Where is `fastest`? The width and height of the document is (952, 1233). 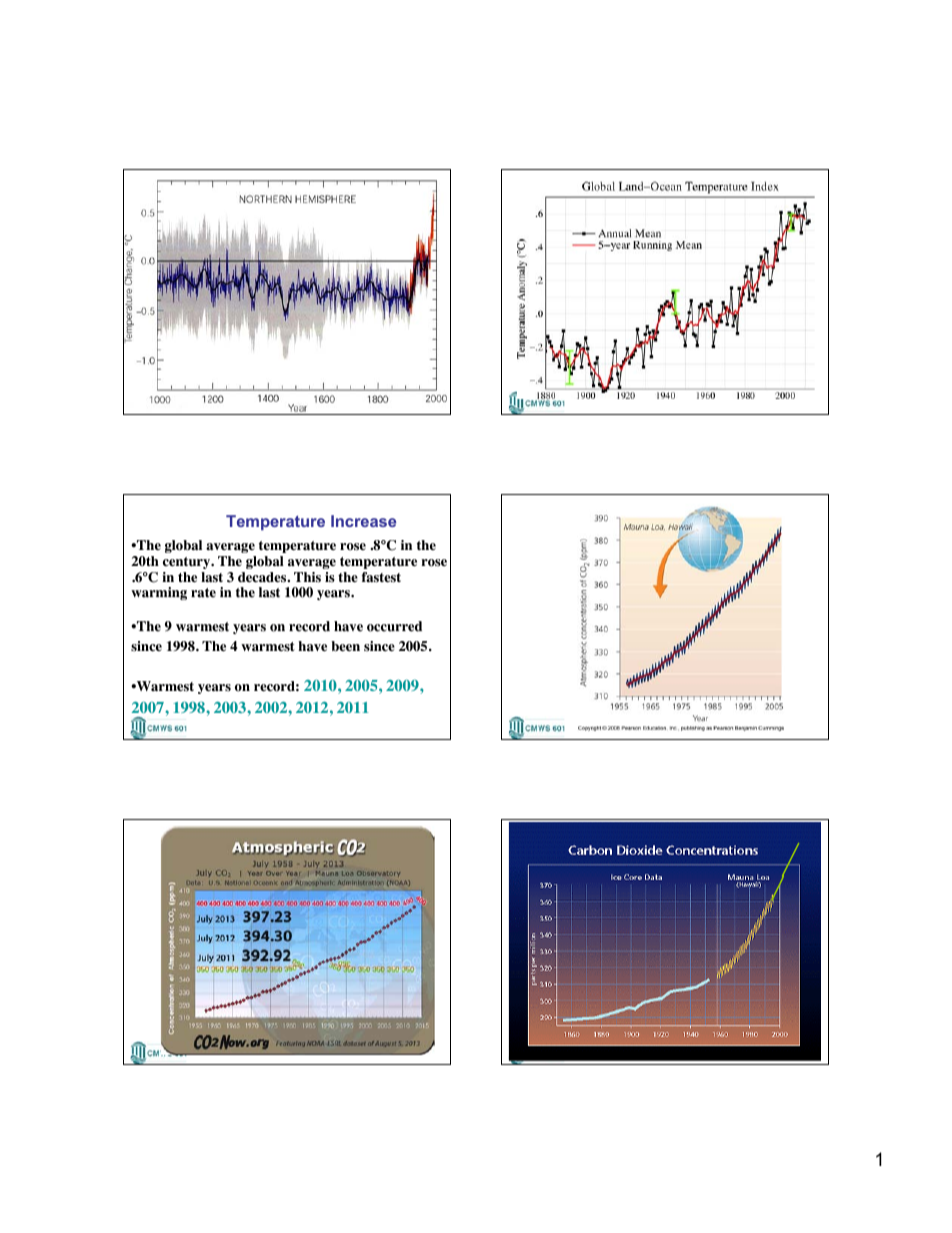 fastest is located at coordinates (381, 577).
